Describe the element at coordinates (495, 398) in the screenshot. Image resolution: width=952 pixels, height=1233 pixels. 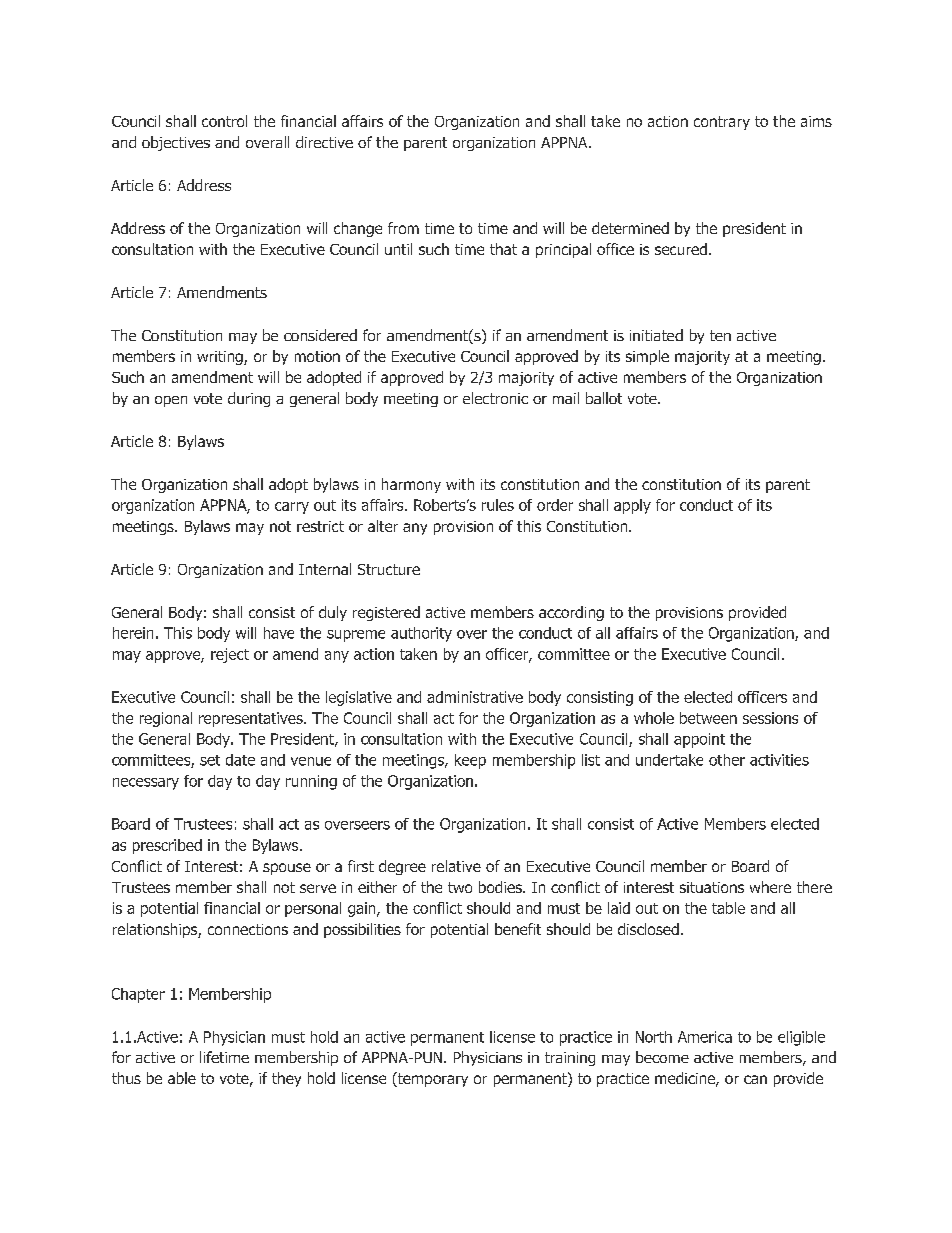
I see `electronic` at that location.
